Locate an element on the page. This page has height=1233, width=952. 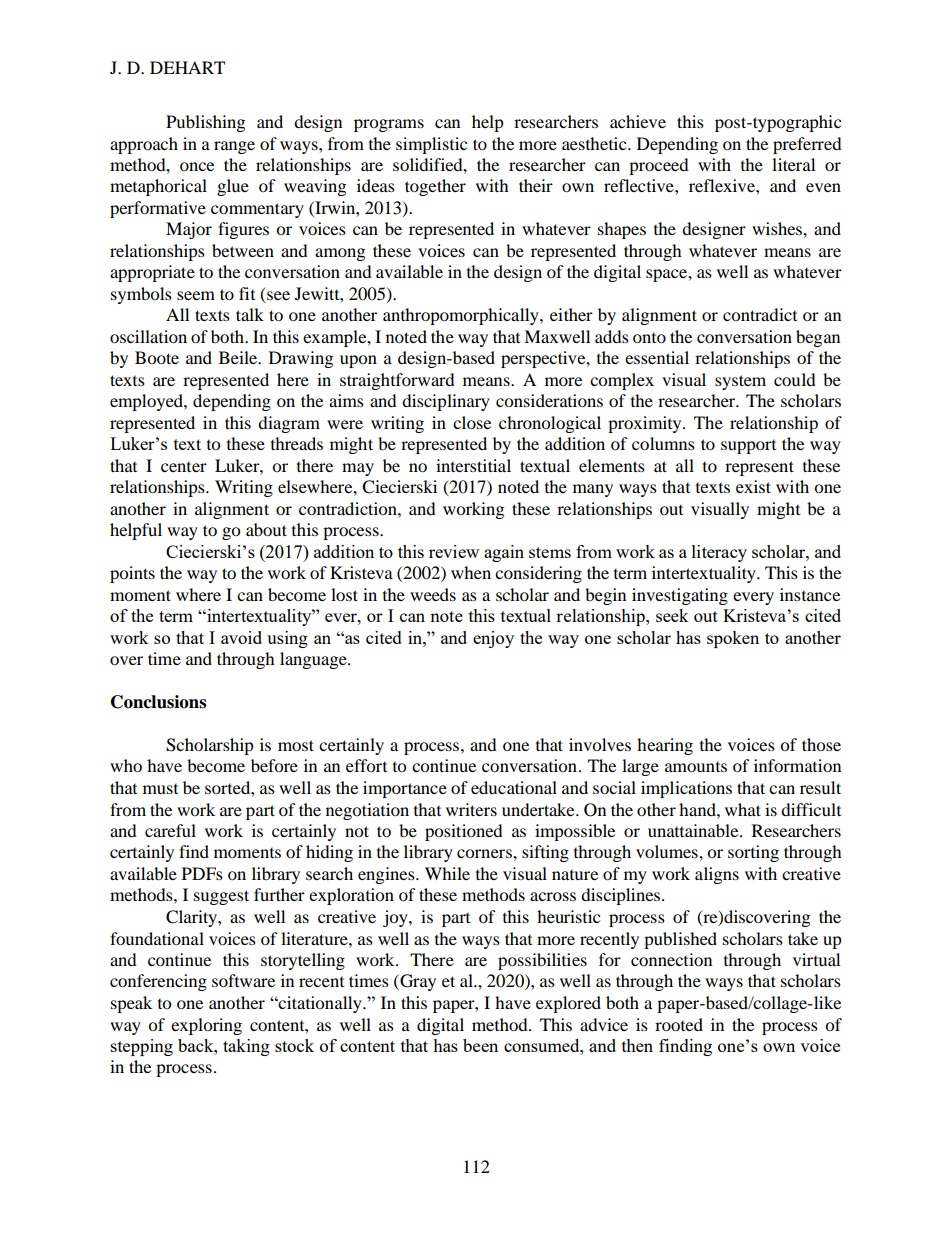
support is located at coordinates (748, 447).
